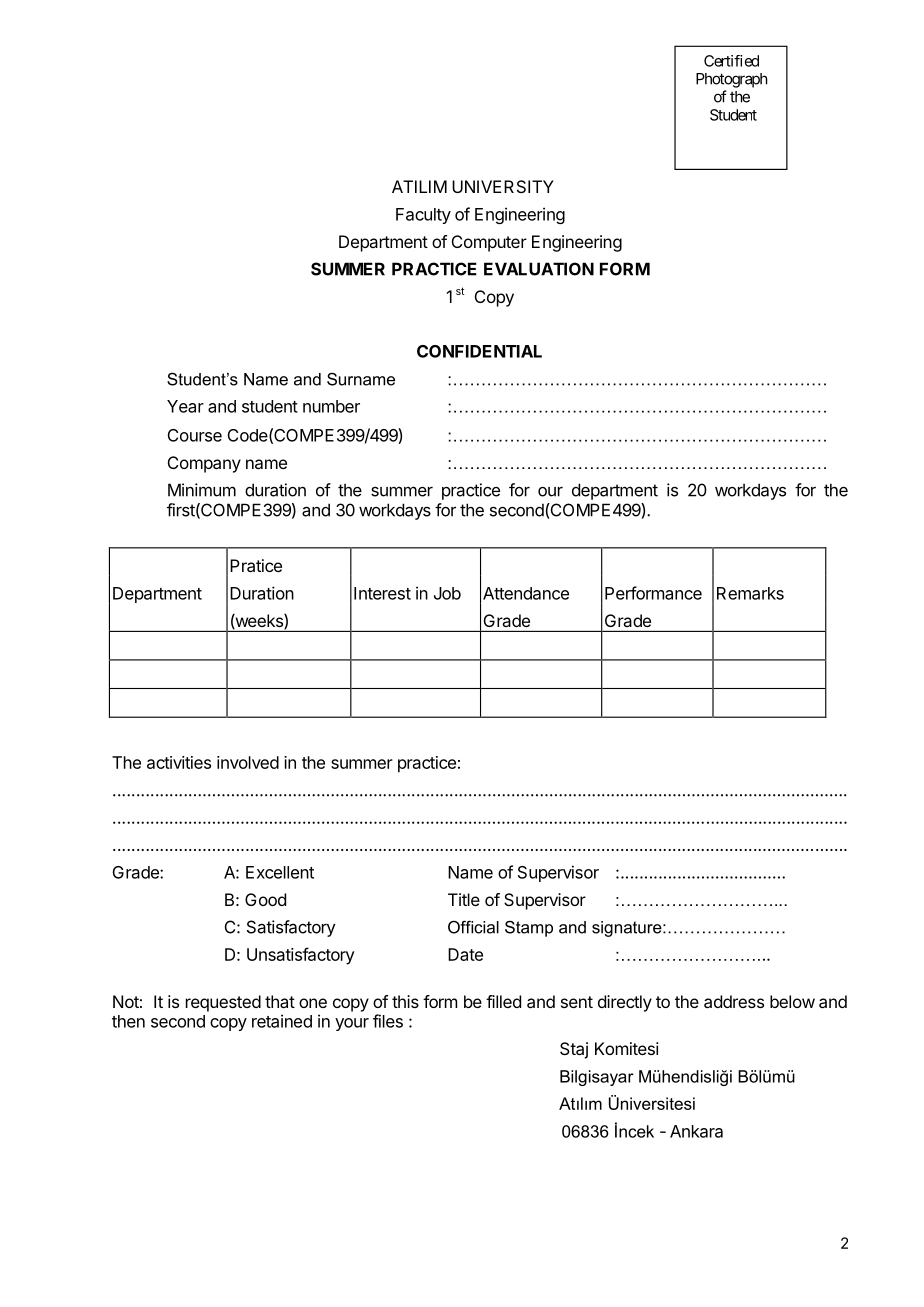  I want to click on requested, so click(223, 1003).
